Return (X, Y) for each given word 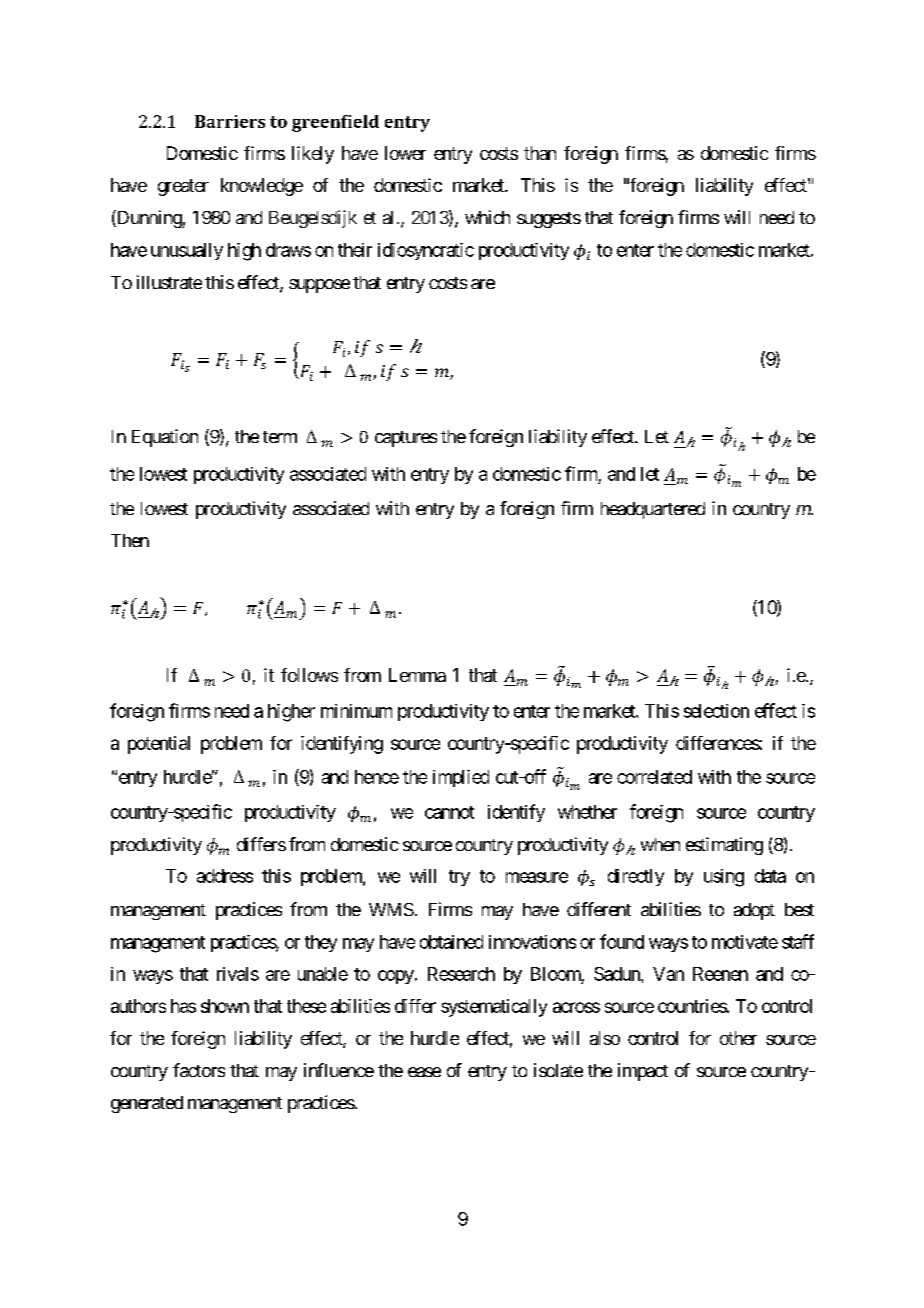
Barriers (230, 121)
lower (405, 153)
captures (406, 439)
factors (199, 1070)
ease (424, 1072)
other (738, 1038)
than (540, 153)
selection (716, 711)
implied (461, 778)
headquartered (653, 510)
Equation (165, 438)
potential (159, 745)
